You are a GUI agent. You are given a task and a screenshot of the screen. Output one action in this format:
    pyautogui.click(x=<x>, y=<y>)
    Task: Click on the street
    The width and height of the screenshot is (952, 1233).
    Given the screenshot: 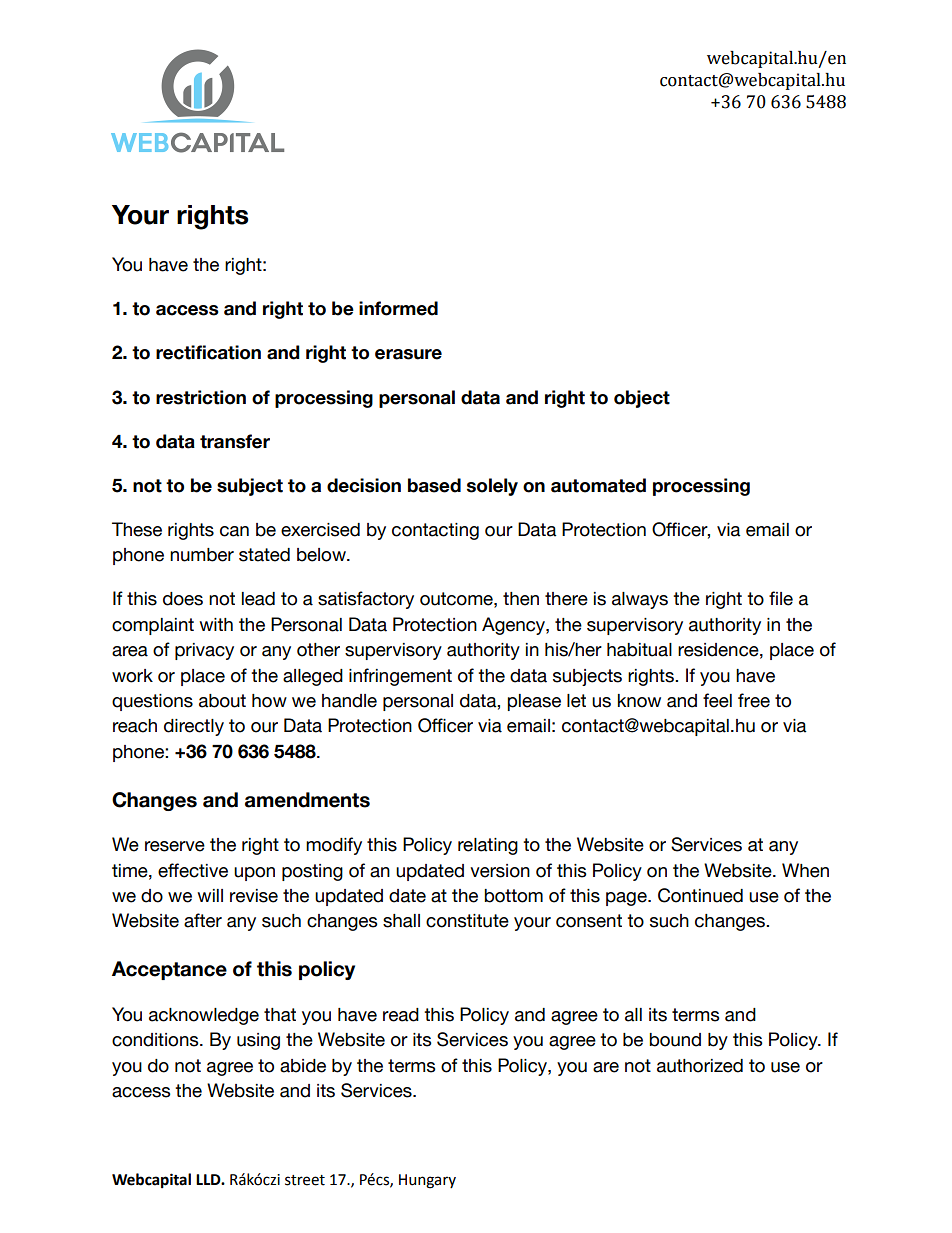 What is the action you would take?
    pyautogui.click(x=305, y=1180)
